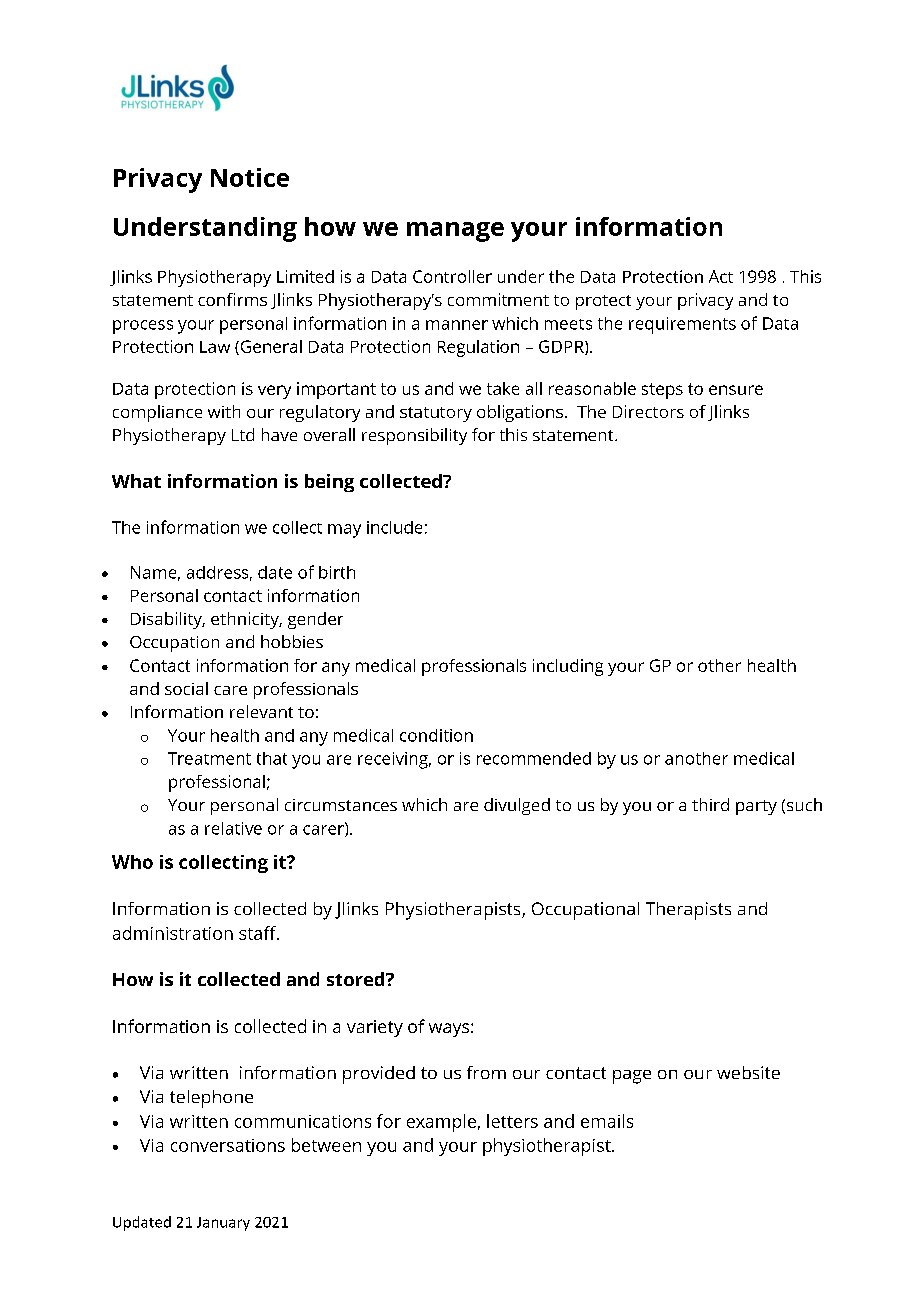 Image resolution: width=924 pixels, height=1308 pixels. I want to click on Directors, so click(648, 411).
